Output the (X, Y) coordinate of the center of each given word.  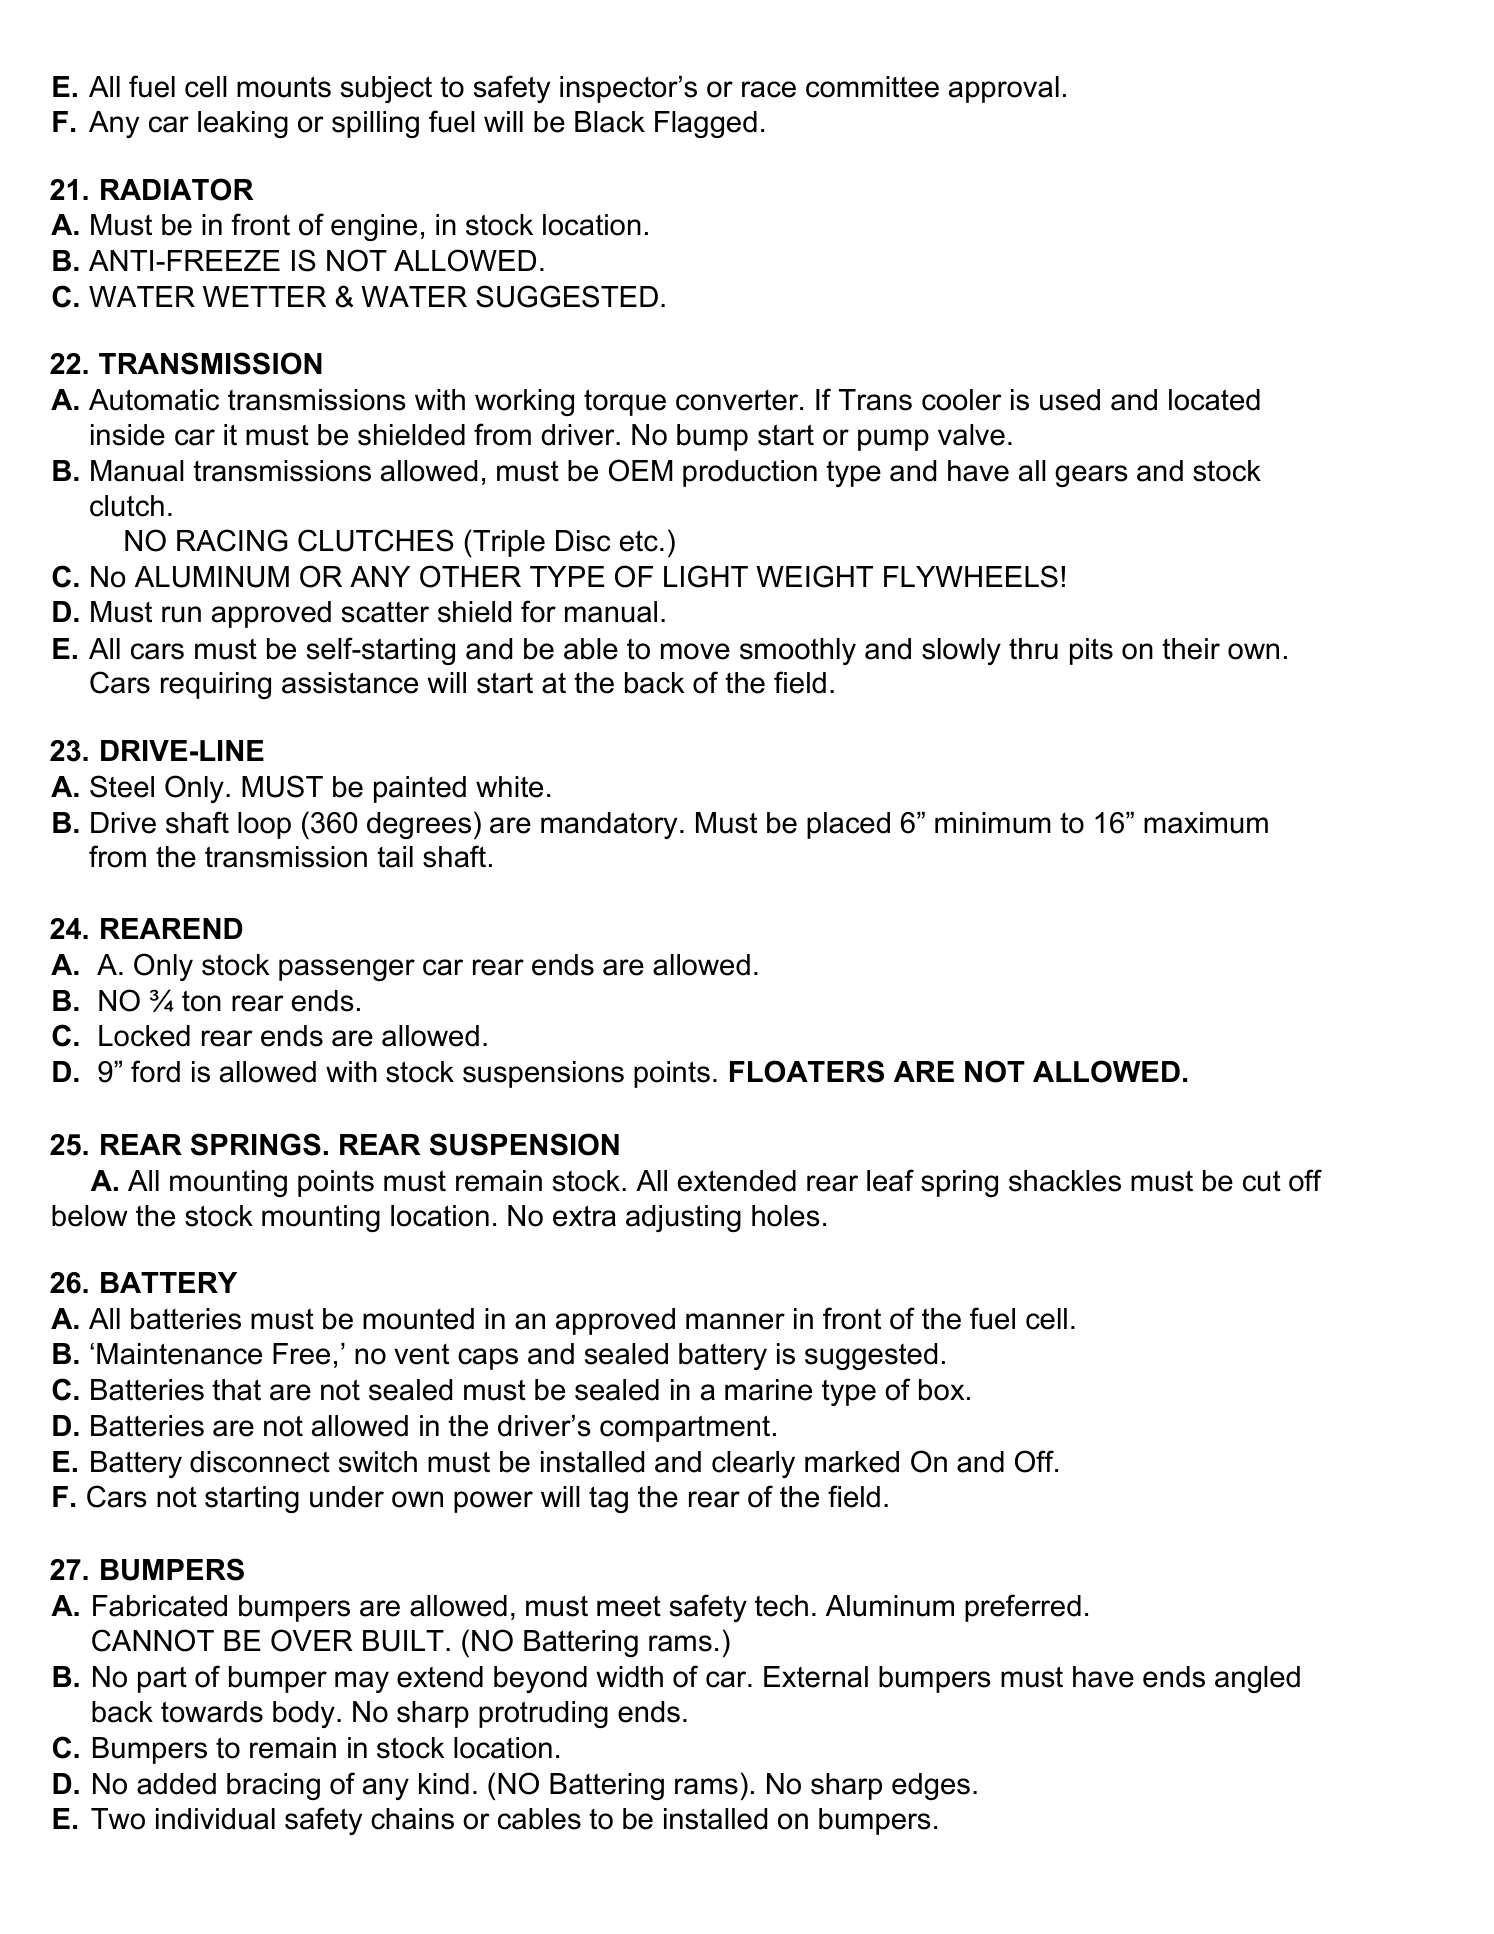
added (176, 1784)
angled (1257, 1679)
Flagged (706, 124)
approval (1004, 89)
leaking (243, 124)
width (629, 1677)
